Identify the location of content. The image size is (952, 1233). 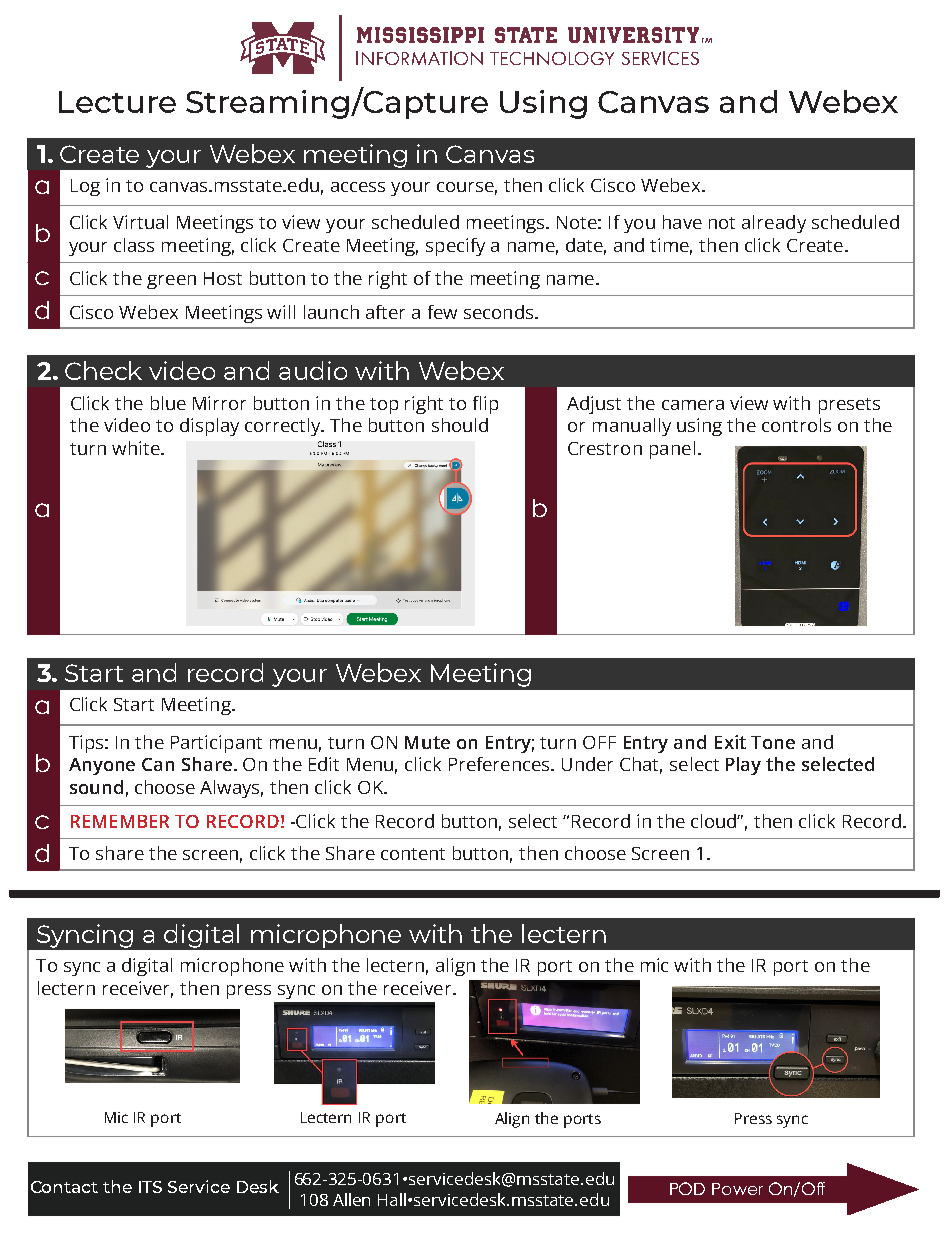
(413, 854).
